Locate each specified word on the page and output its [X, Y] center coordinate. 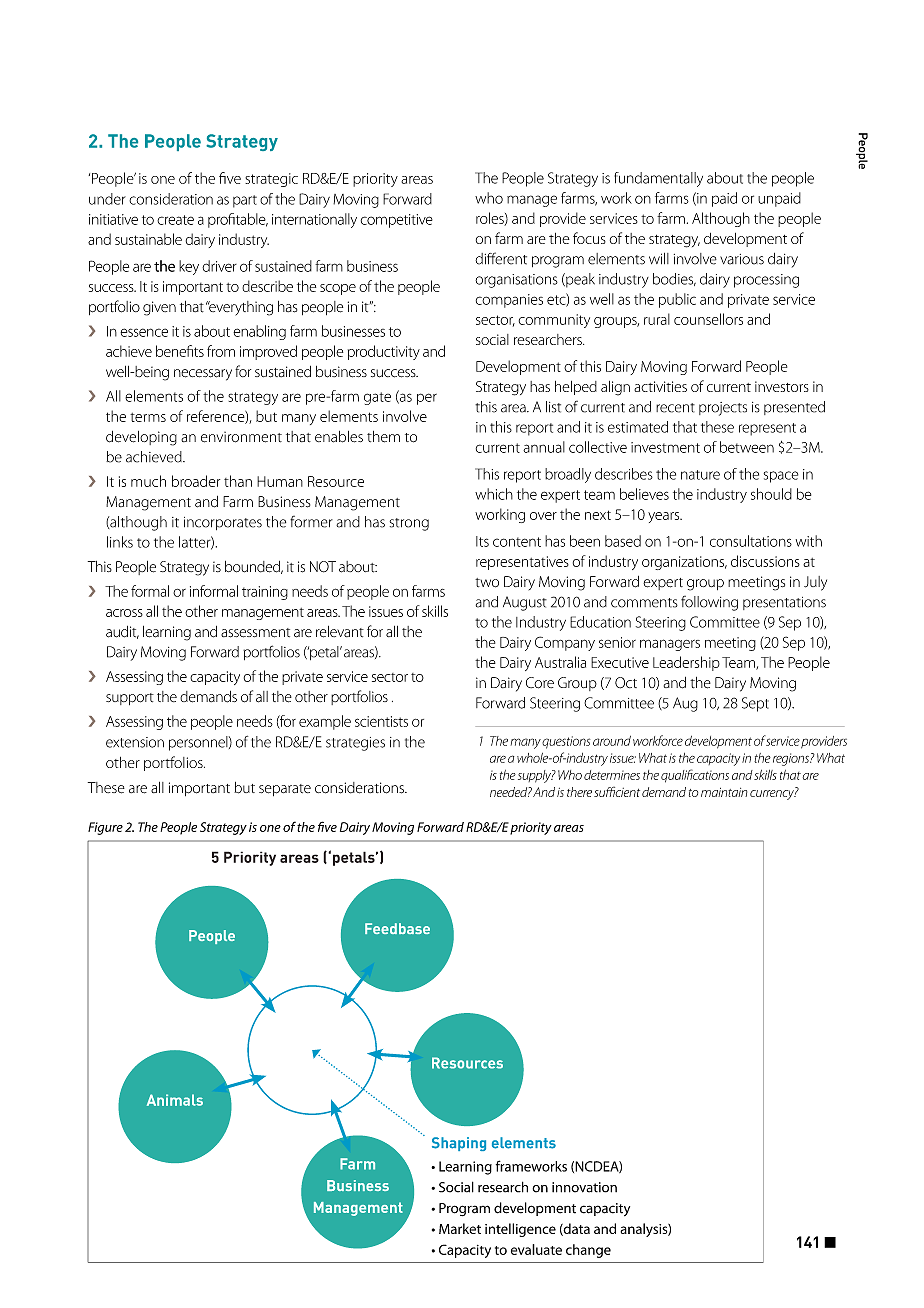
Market [460, 1228]
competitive [397, 221]
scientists [381, 721]
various [742, 259]
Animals [175, 1100]
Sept [755, 704]
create [175, 220]
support [130, 699]
